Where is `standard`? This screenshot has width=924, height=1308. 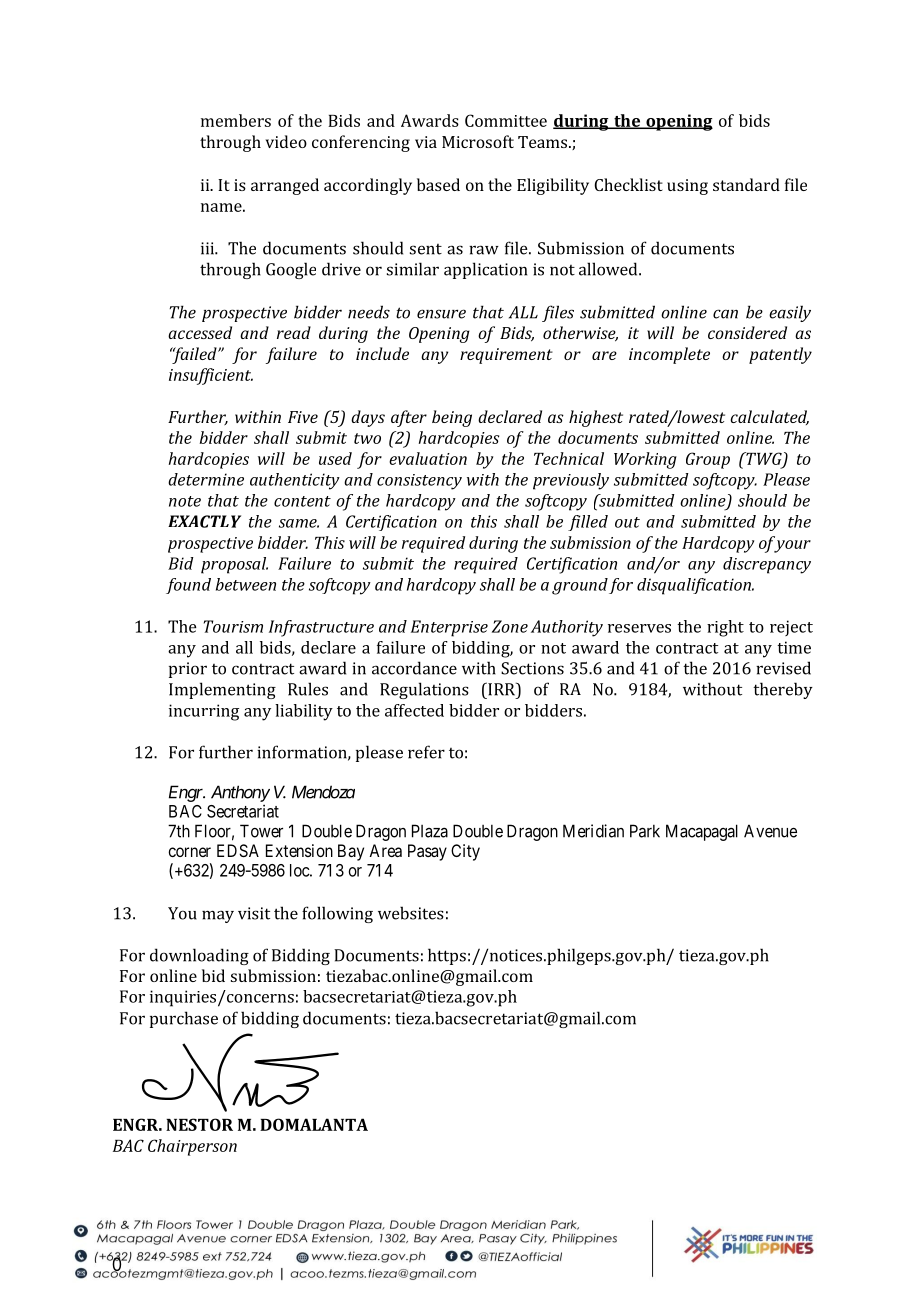
standard is located at coordinates (746, 184).
